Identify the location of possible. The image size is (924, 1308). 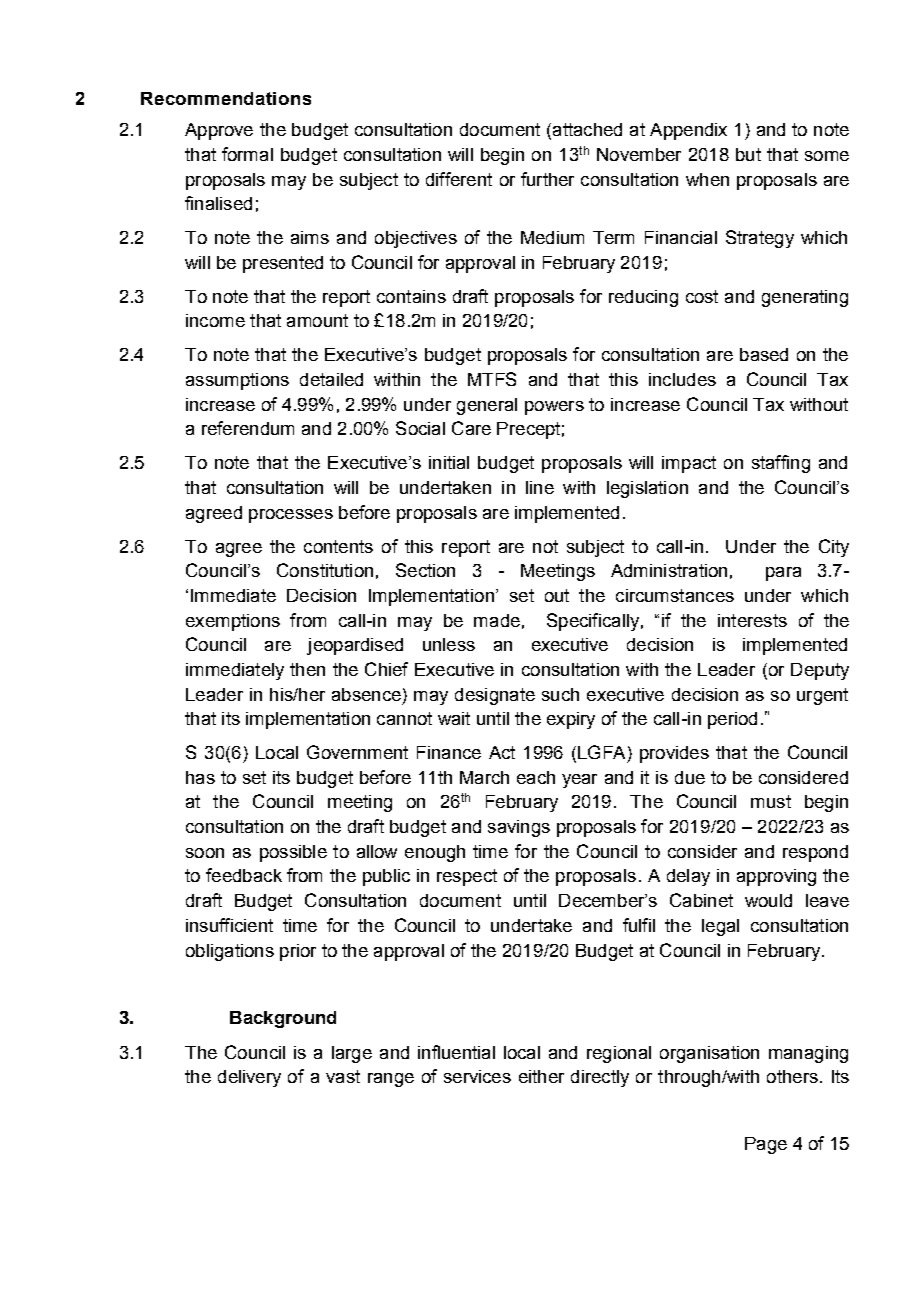
(293, 853).
